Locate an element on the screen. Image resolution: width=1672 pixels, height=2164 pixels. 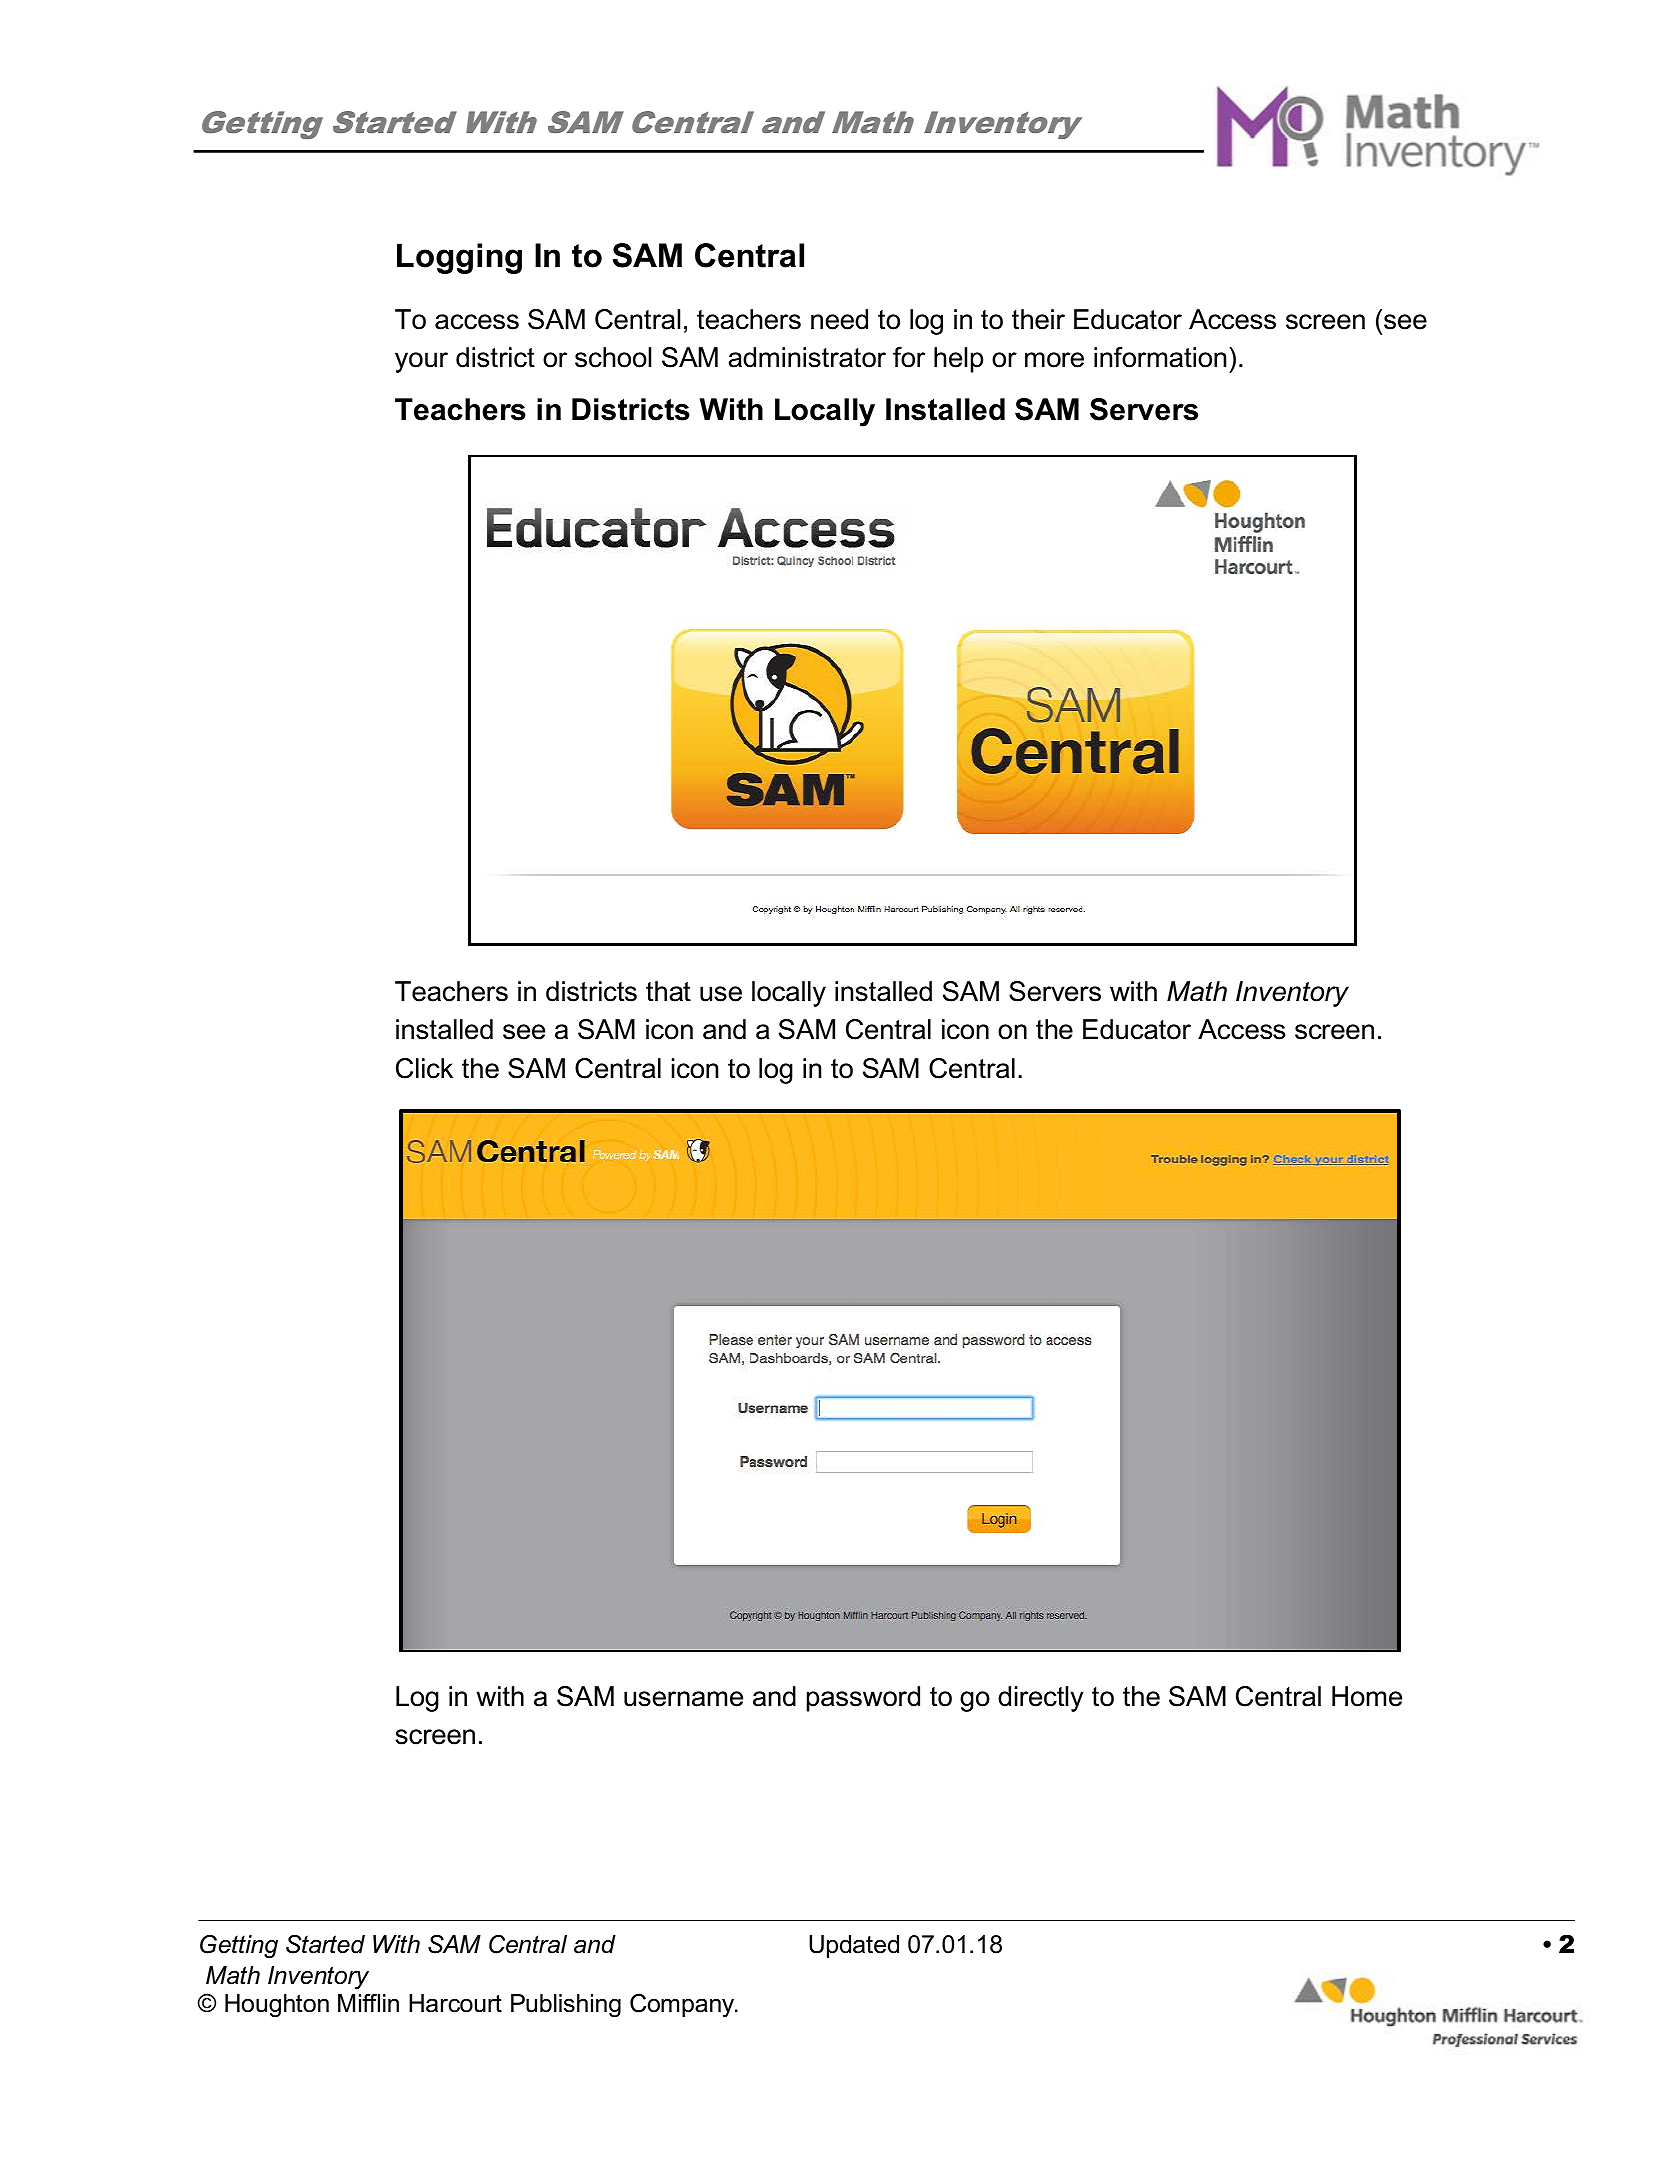
Click is located at coordinates (424, 1068).
